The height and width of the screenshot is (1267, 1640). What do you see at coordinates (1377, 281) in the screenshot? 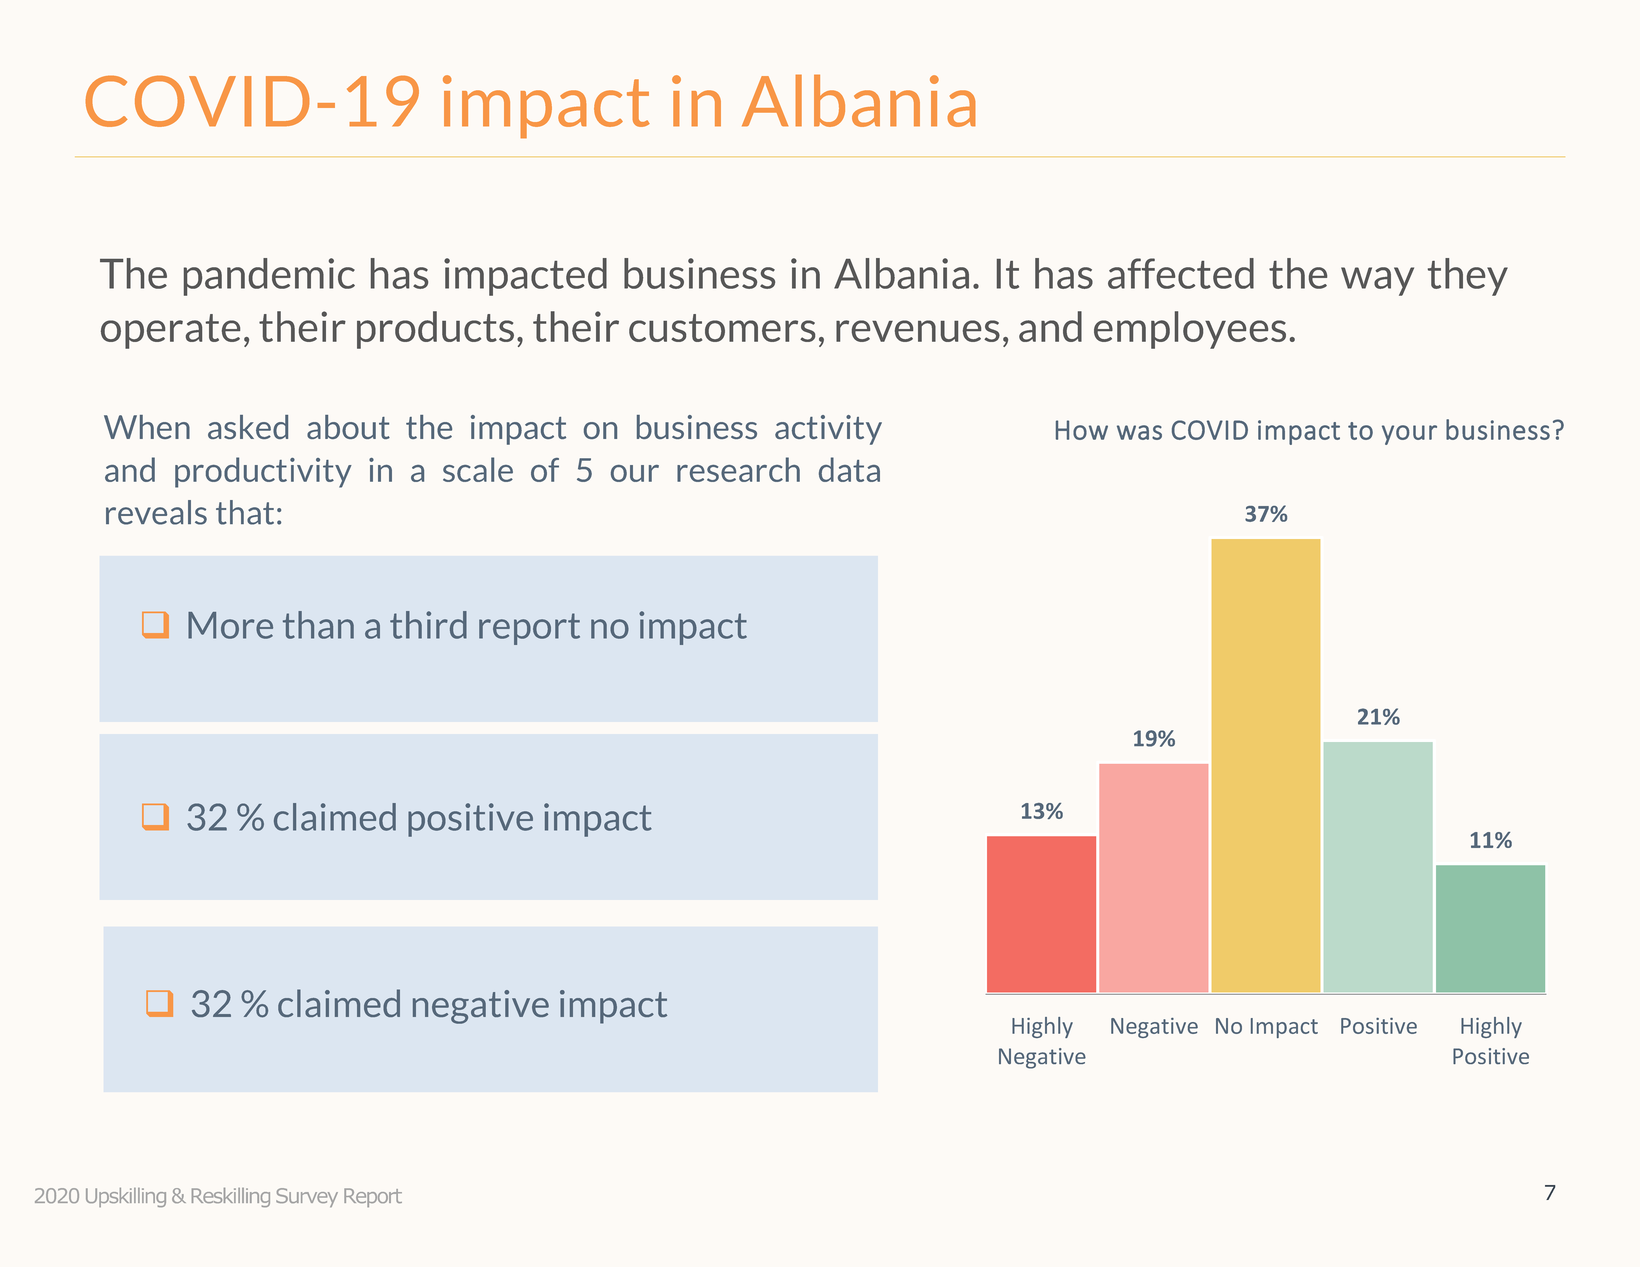
I see `way` at bounding box center [1377, 281].
